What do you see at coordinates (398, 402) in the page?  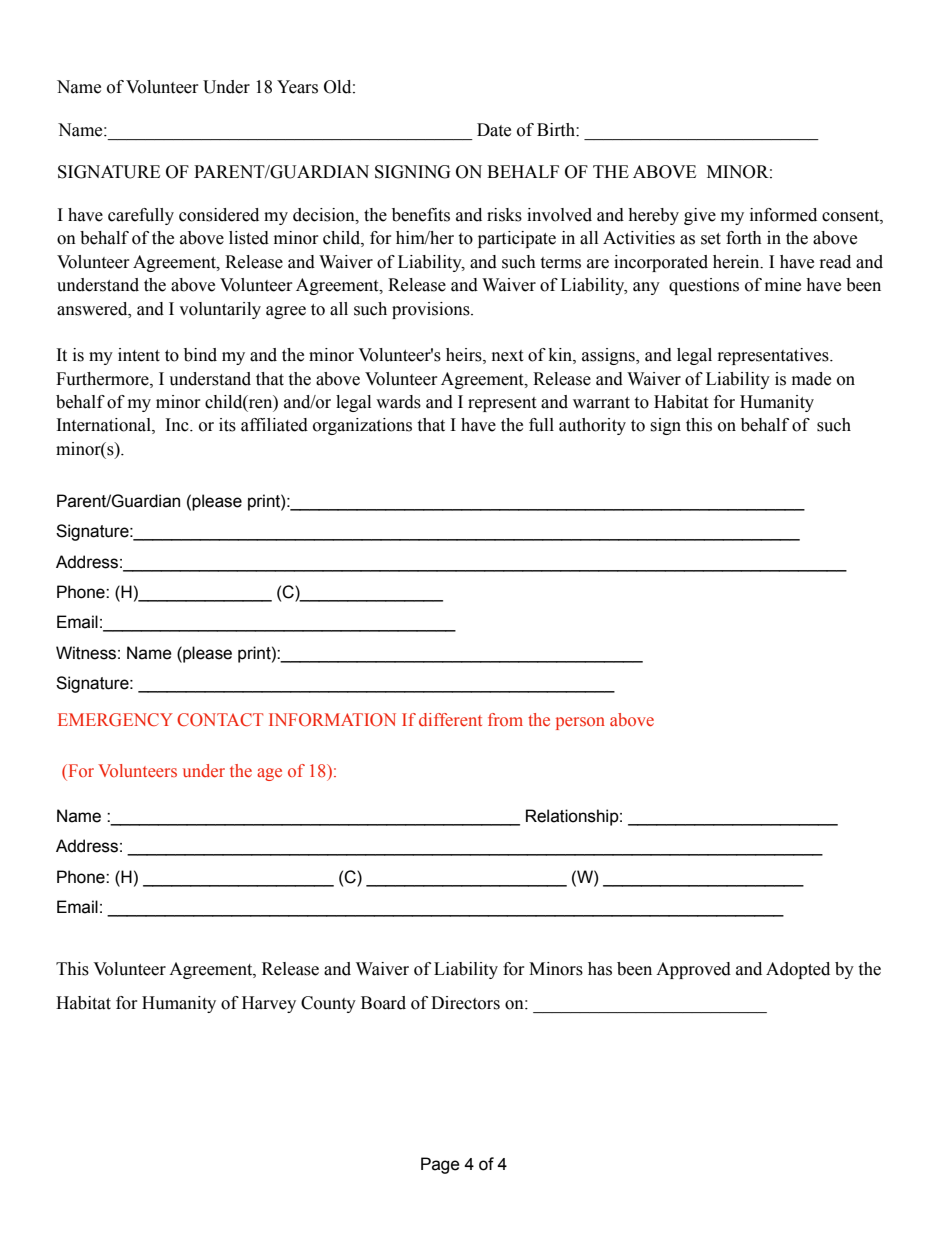 I see `wards` at bounding box center [398, 402].
